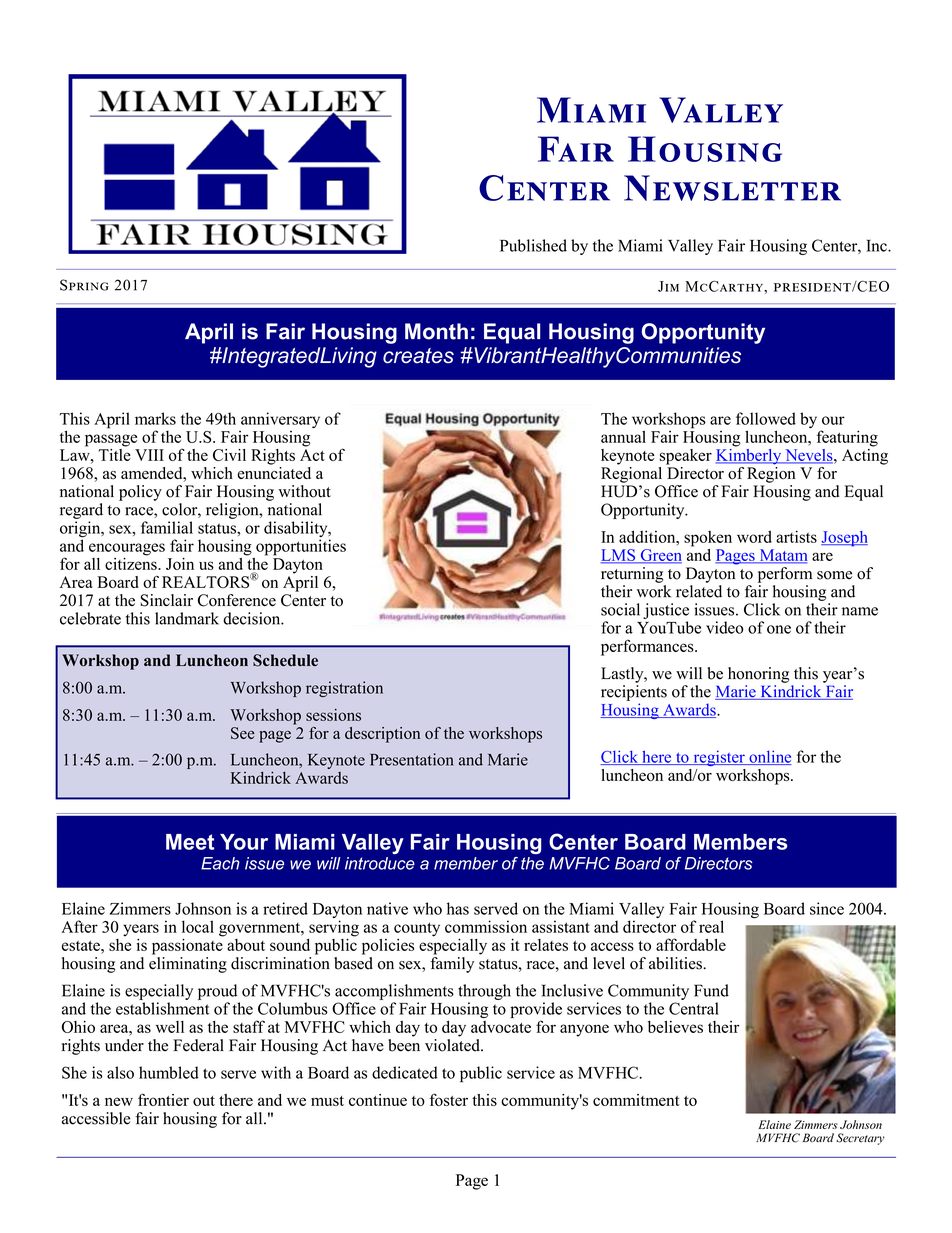 This screenshot has width=952, height=1233. What do you see at coordinates (190, 842) in the screenshot?
I see `Meet` at bounding box center [190, 842].
